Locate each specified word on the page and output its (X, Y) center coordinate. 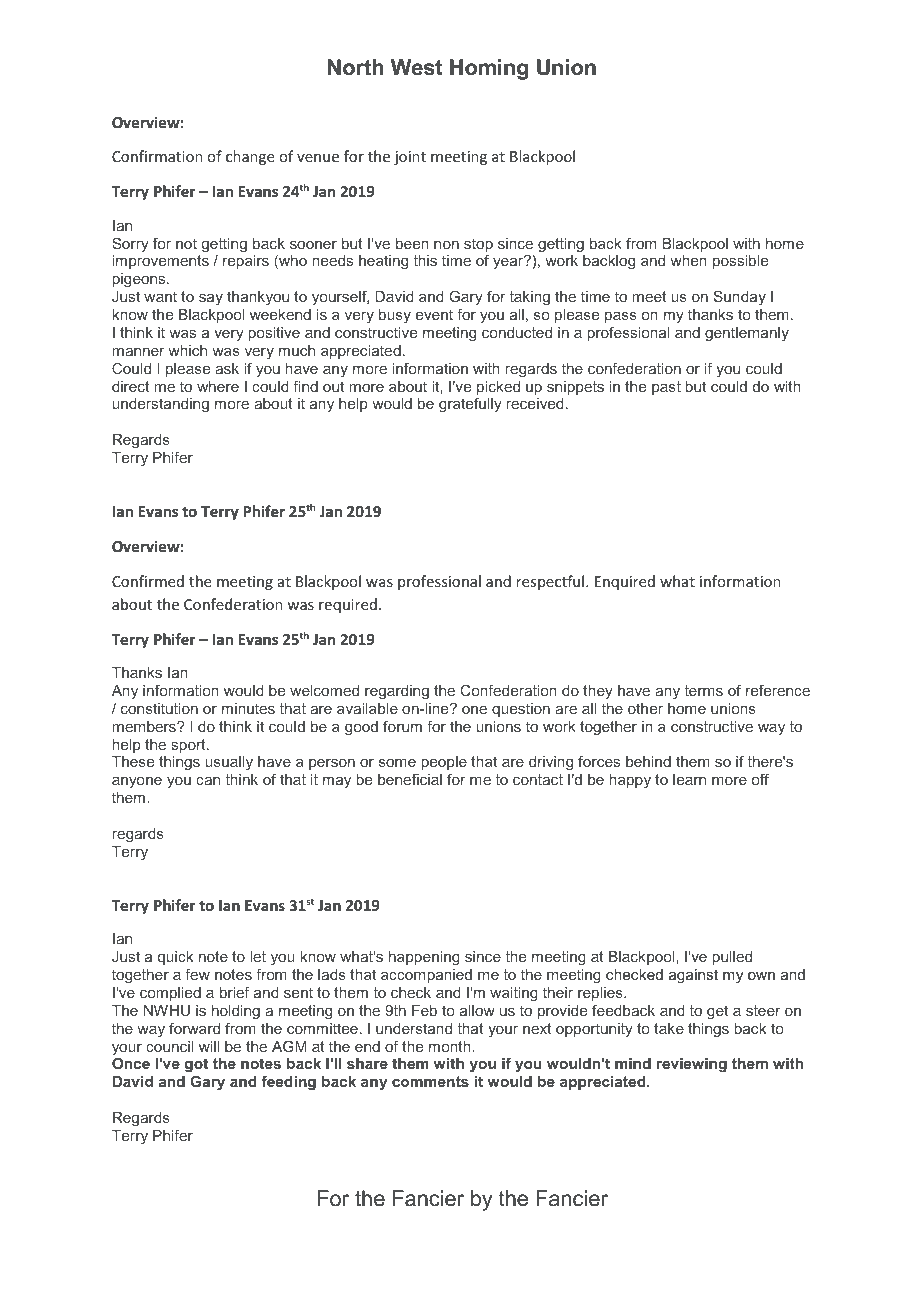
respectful (551, 582)
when (688, 260)
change (250, 157)
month (451, 1046)
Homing (489, 69)
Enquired (625, 582)
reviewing (691, 1065)
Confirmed (148, 581)
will (209, 1046)
